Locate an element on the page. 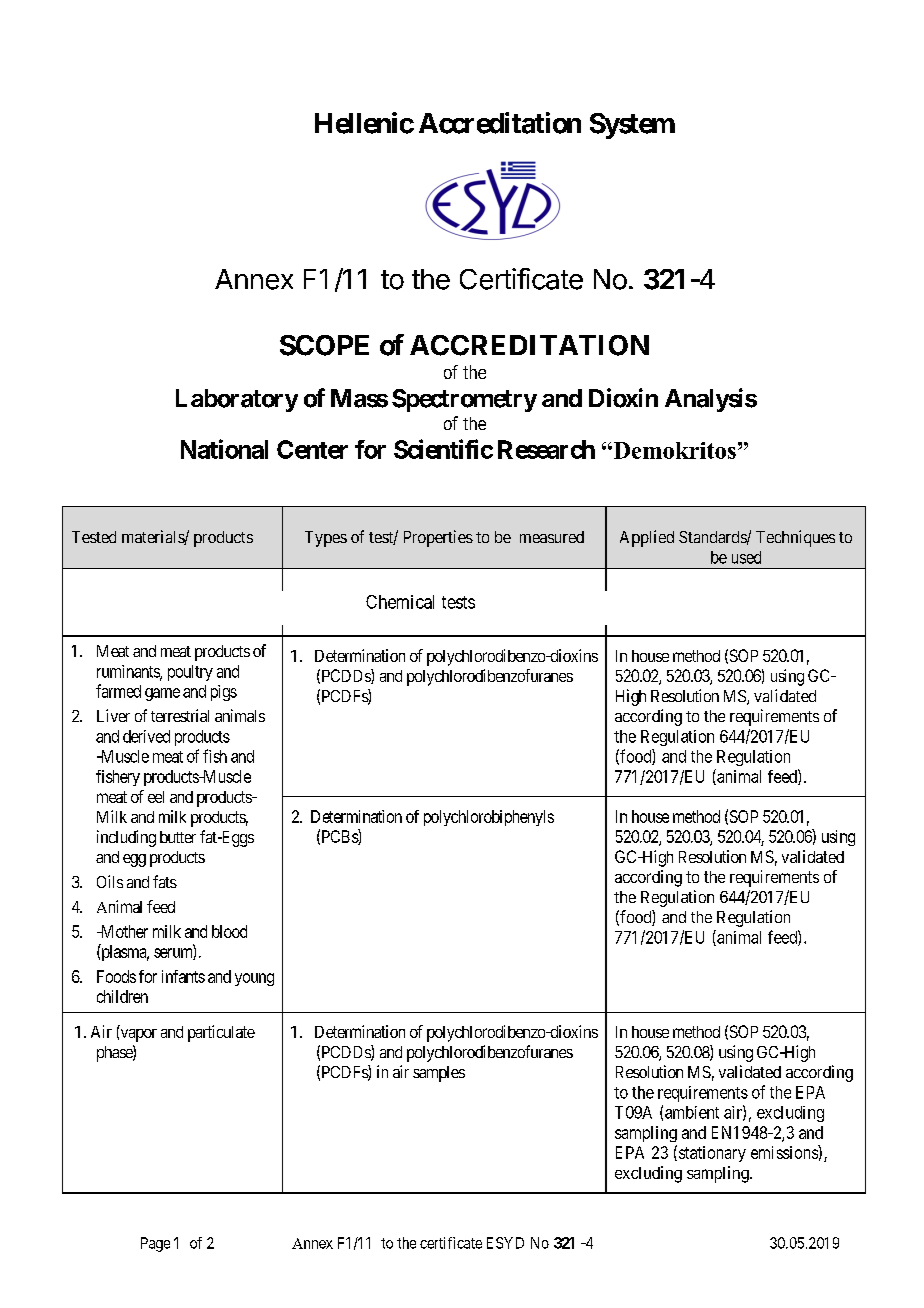 The image size is (924, 1308). eel is located at coordinates (156, 797).
